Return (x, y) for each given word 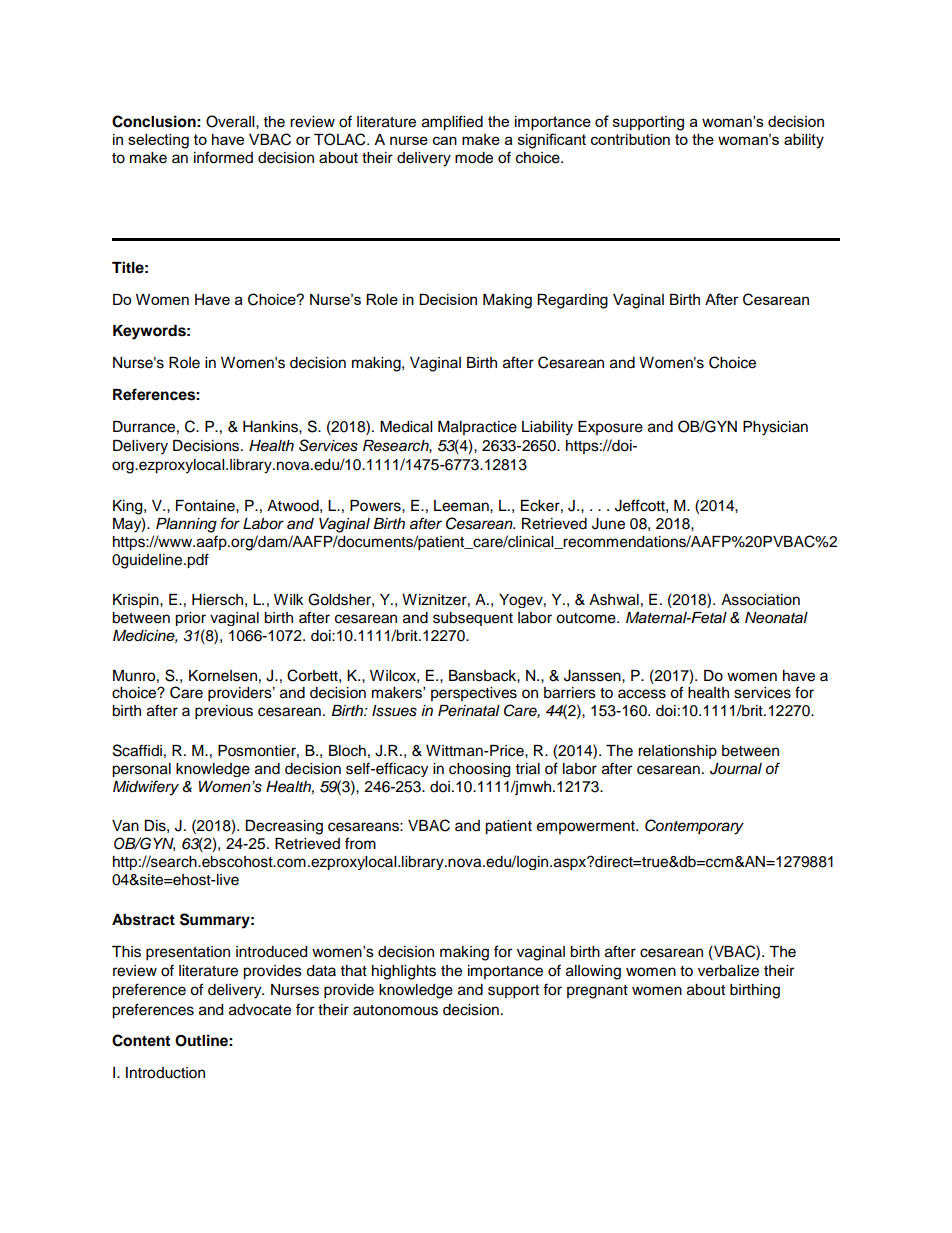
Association (760, 600)
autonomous (395, 1010)
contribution (630, 139)
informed (223, 157)
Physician (775, 428)
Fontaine (206, 506)
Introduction (165, 1073)
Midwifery (146, 788)
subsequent (473, 619)
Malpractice (477, 428)
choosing (479, 770)
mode (474, 158)
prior (190, 619)
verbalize (728, 971)
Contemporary (694, 827)
